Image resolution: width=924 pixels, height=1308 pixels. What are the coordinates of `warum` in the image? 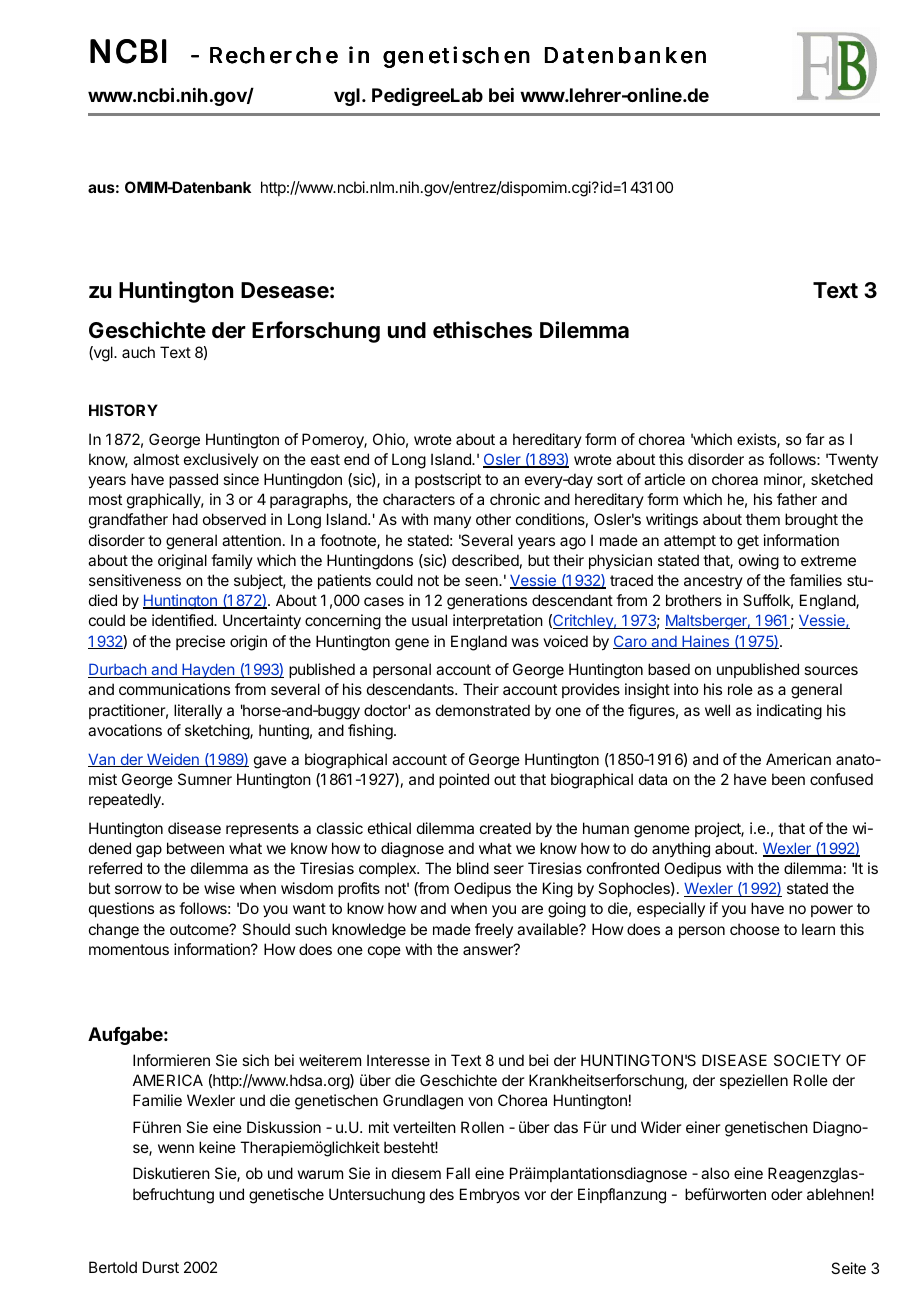 It's located at (320, 1174).
